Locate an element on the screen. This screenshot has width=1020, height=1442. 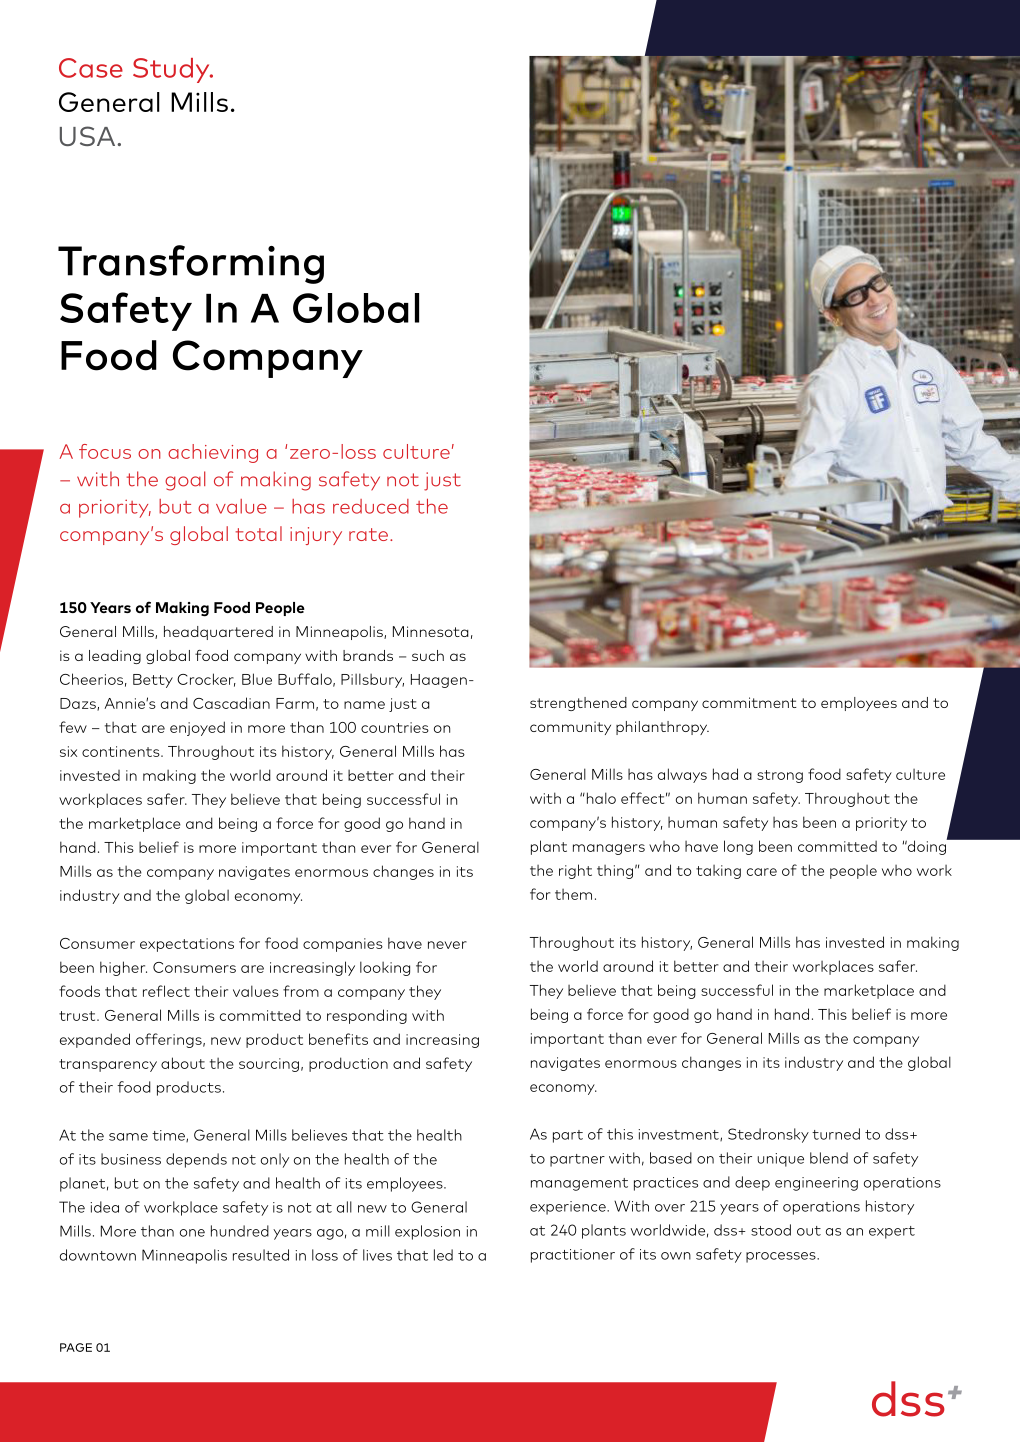
care is located at coordinates (762, 872).
